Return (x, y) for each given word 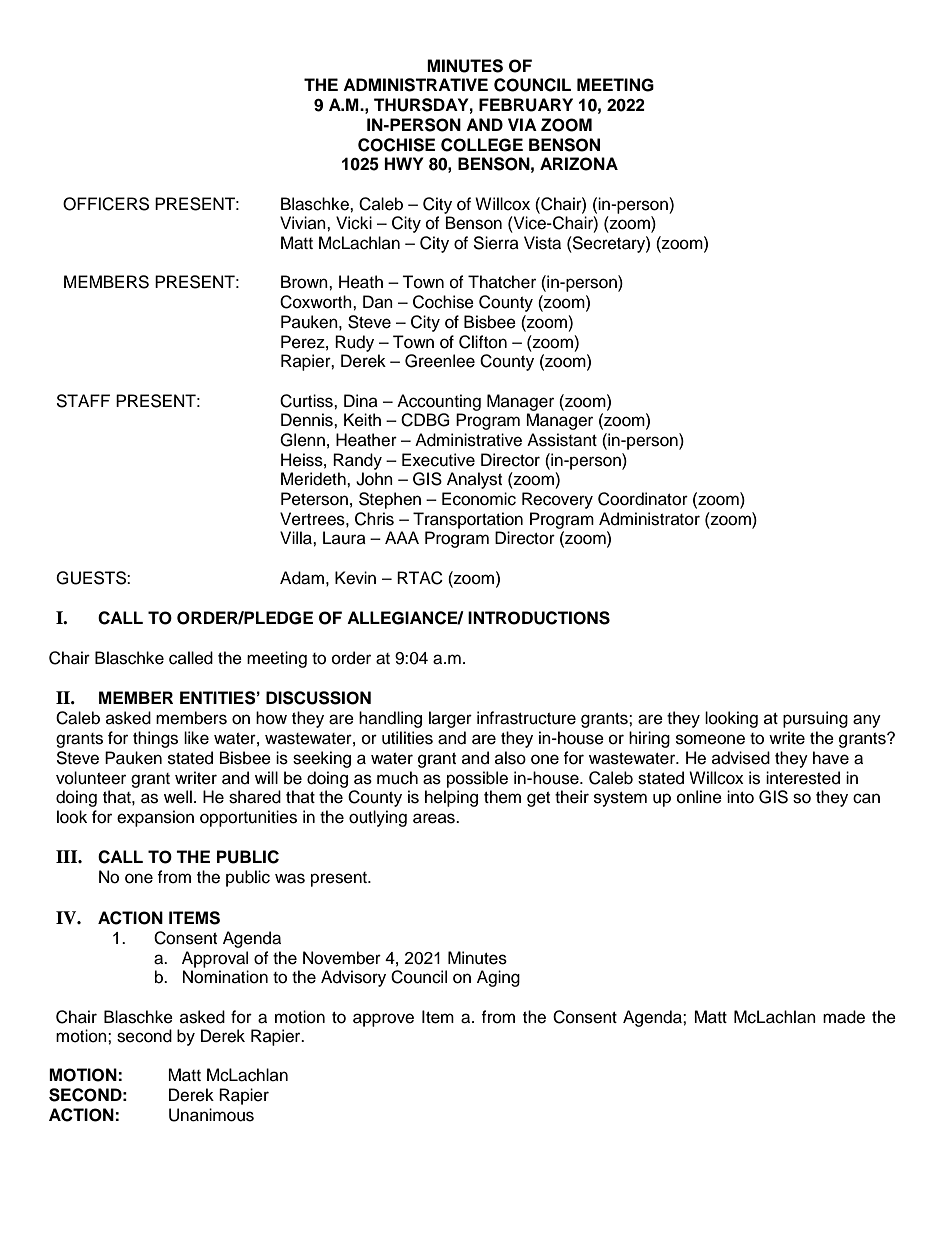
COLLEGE (482, 145)
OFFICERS (106, 204)
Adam (302, 578)
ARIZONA (579, 164)
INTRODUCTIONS (539, 618)
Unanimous (211, 1115)
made (844, 1017)
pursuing (815, 719)
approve (383, 1020)
